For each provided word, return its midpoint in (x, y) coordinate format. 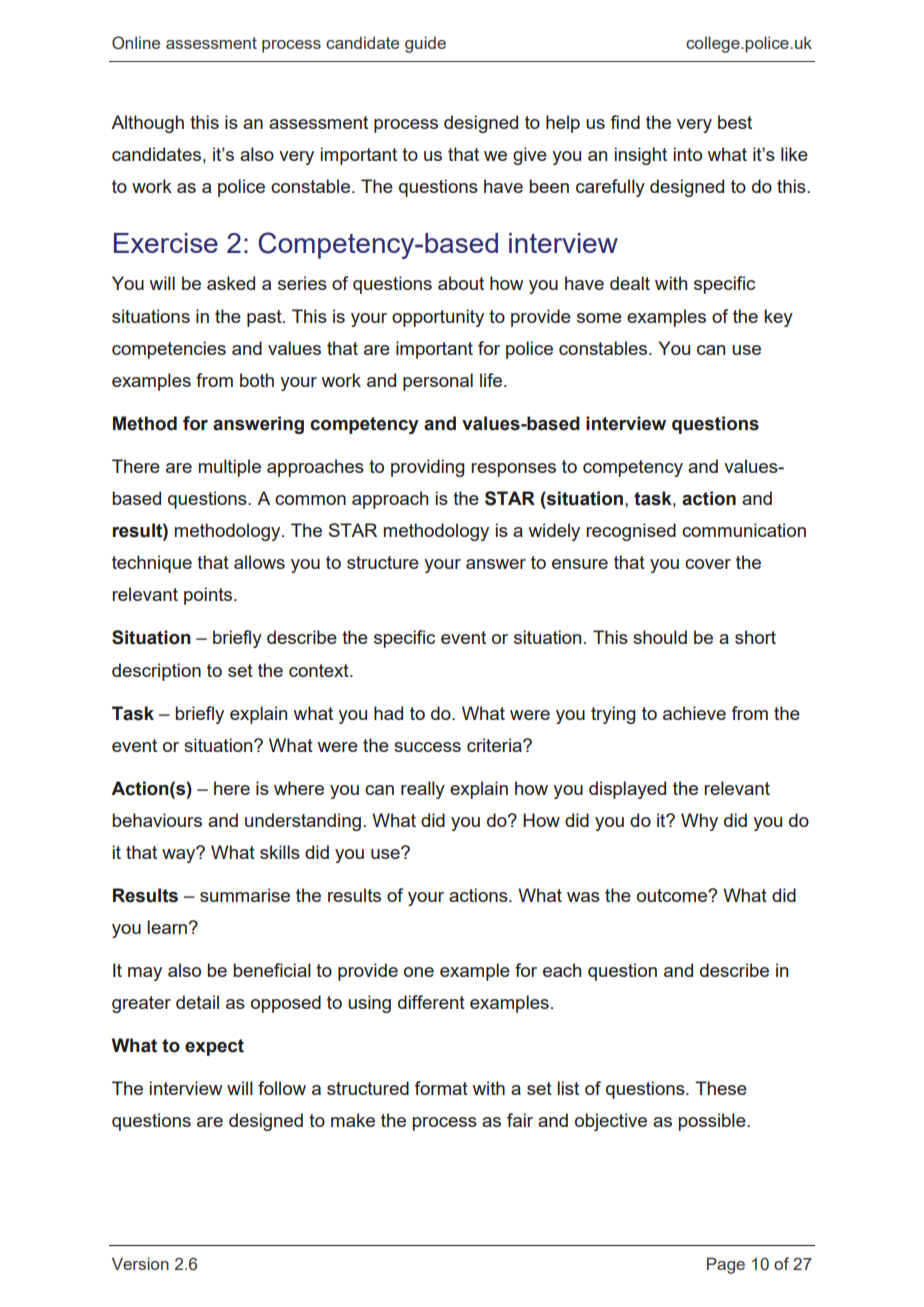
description (156, 672)
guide (425, 44)
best (735, 122)
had (388, 713)
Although (147, 124)
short (755, 637)
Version (140, 1263)
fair (520, 1120)
